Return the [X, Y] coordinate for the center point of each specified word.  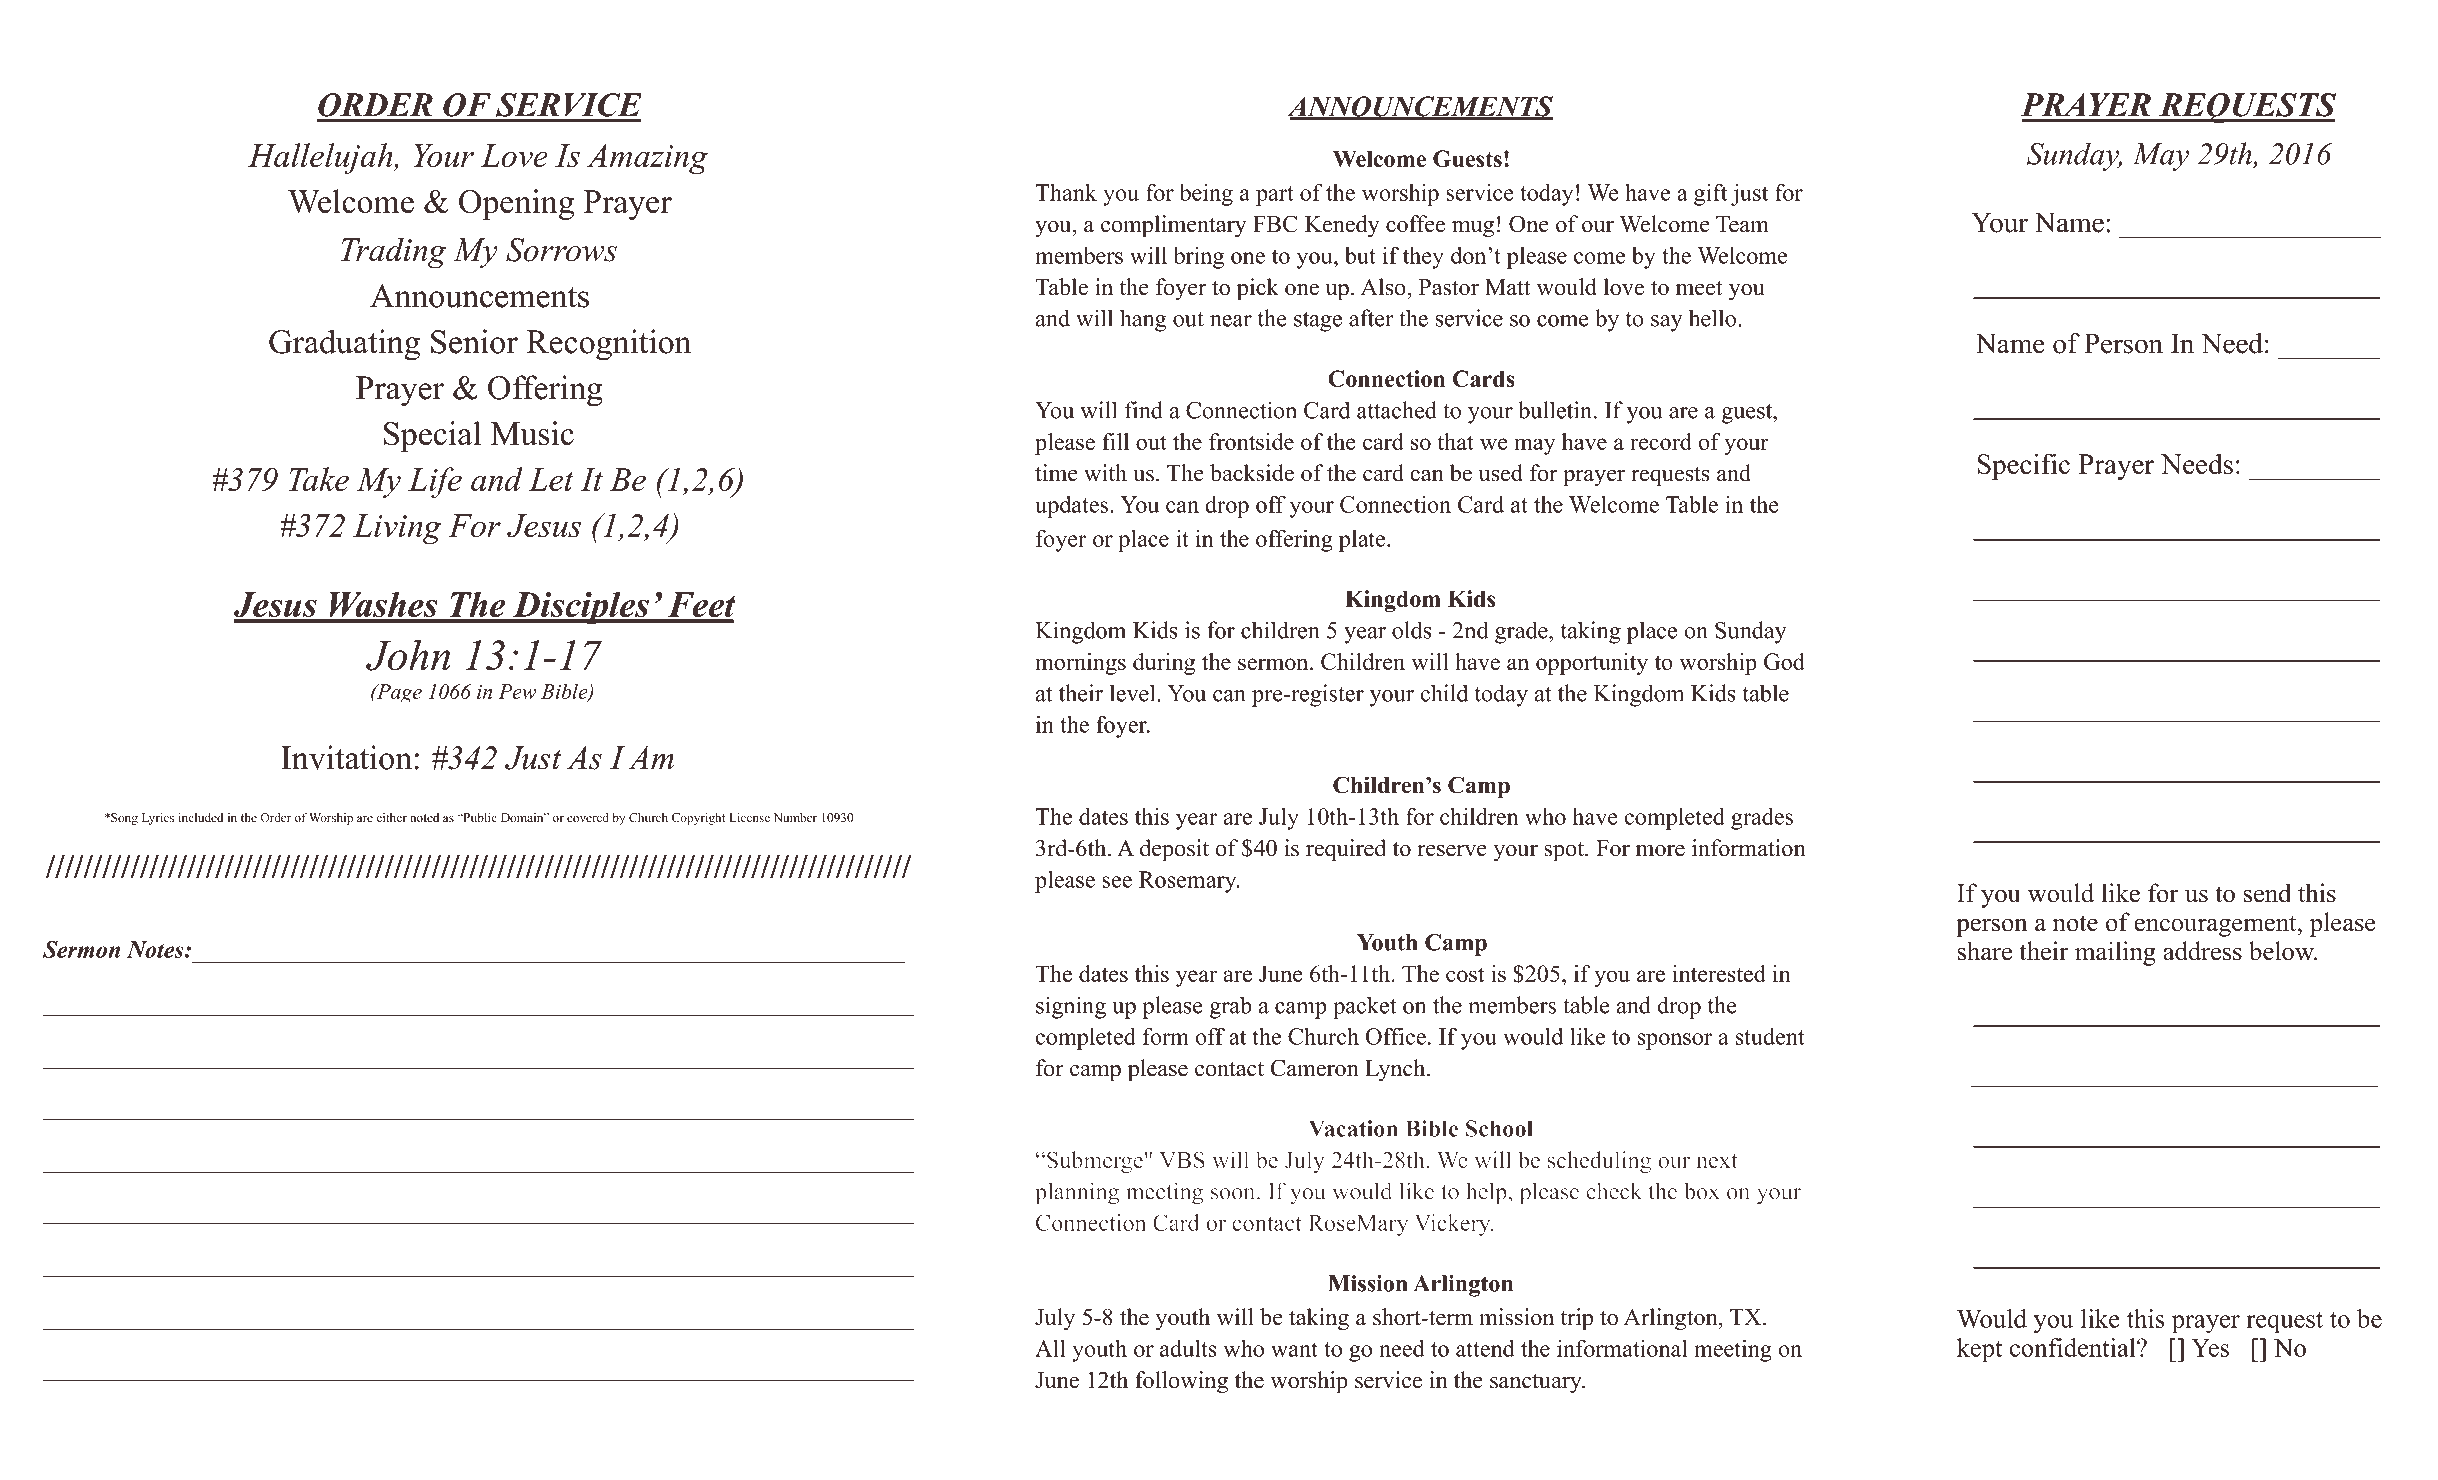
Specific [2023, 466]
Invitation [346, 757]
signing [1071, 1007]
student [1770, 1036]
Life [435, 482]
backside [1252, 473]
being [1206, 195]
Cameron [1315, 1068]
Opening [516, 204]
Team [1742, 224]
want [1294, 1349]
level [1134, 693]
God [1784, 661]
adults [1188, 1348]
